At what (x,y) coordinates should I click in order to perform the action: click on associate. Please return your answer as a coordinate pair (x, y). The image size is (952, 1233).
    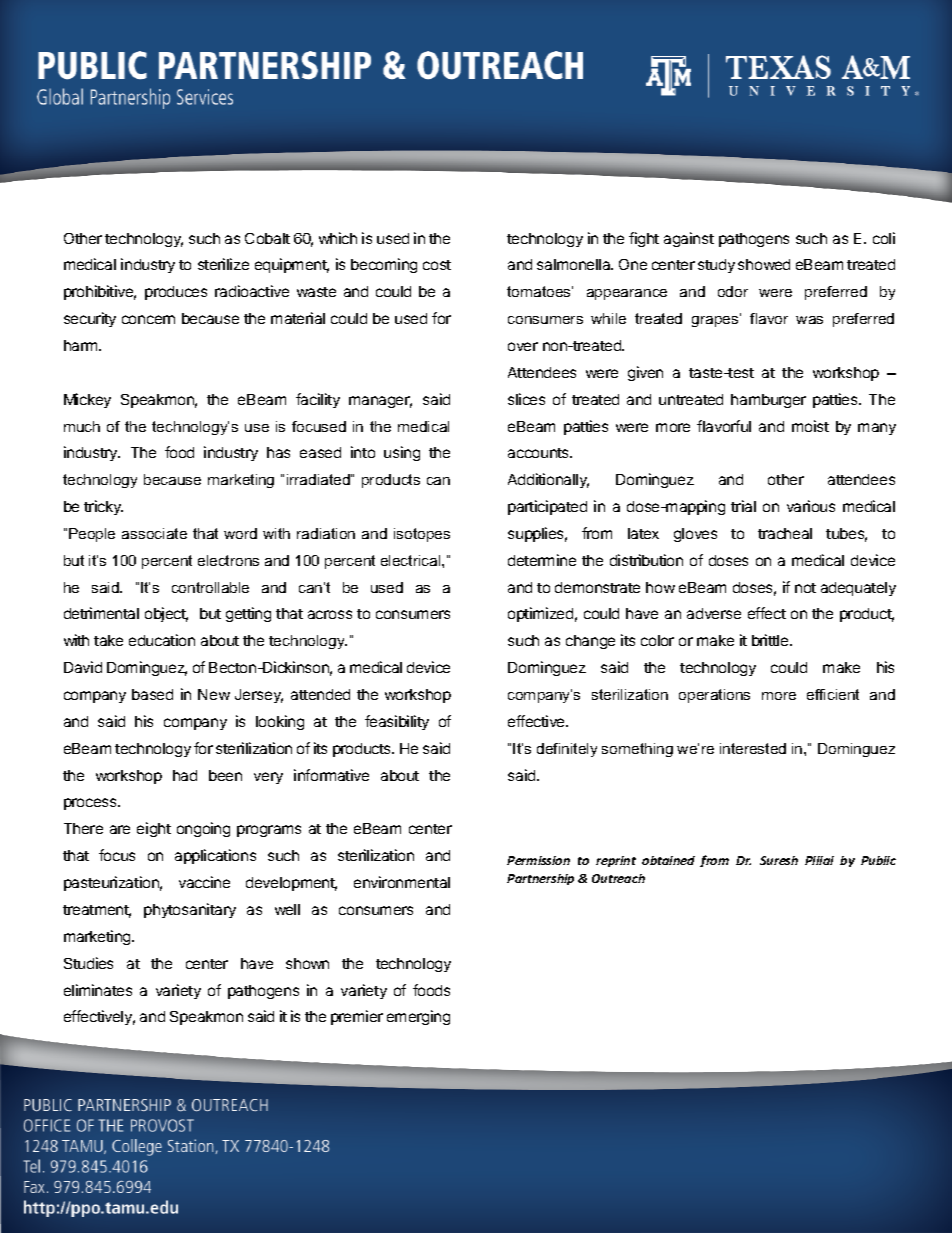
    Looking at the image, I should click on (154, 533).
